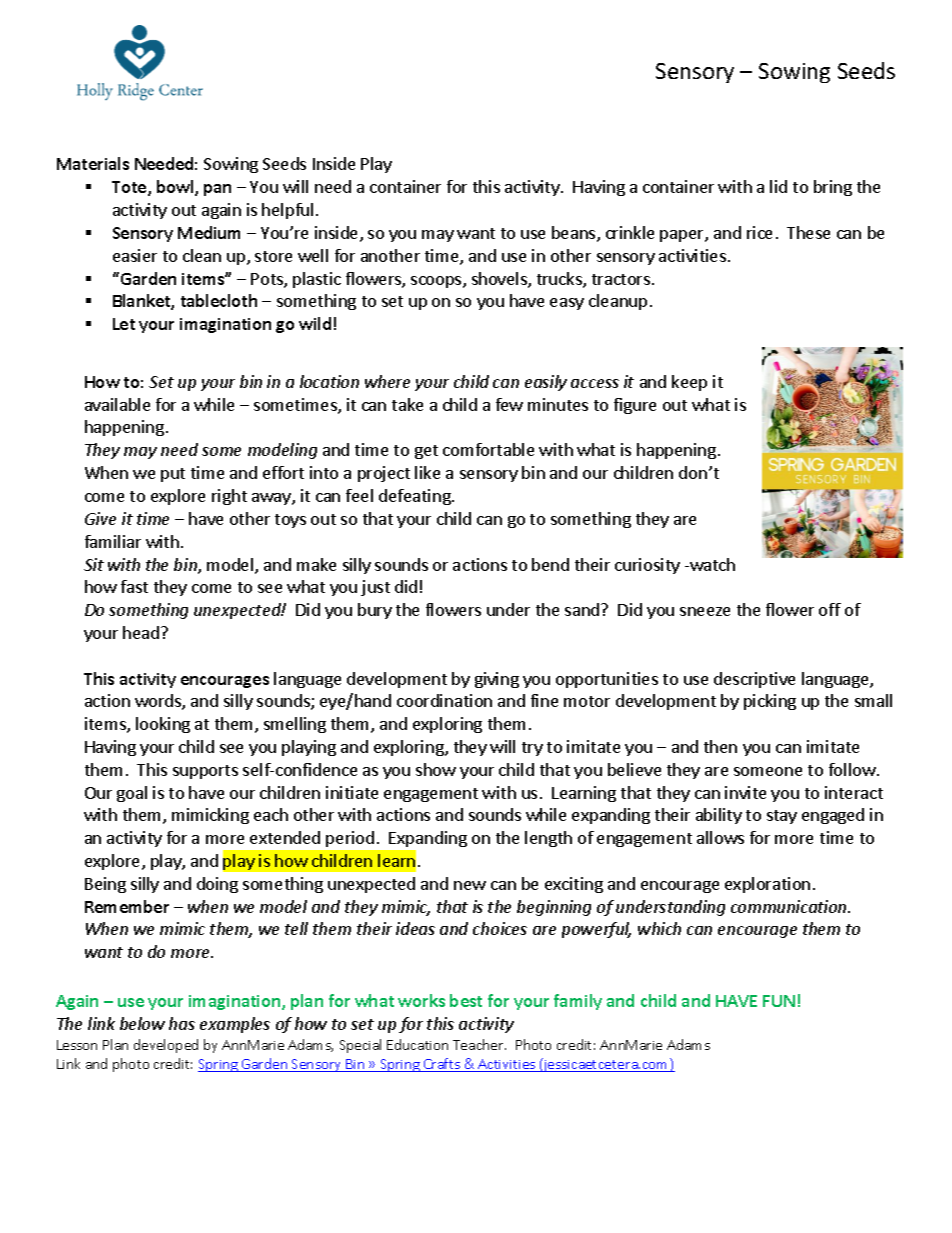 This page has width=952, height=1233. I want to click on put, so click(173, 475).
